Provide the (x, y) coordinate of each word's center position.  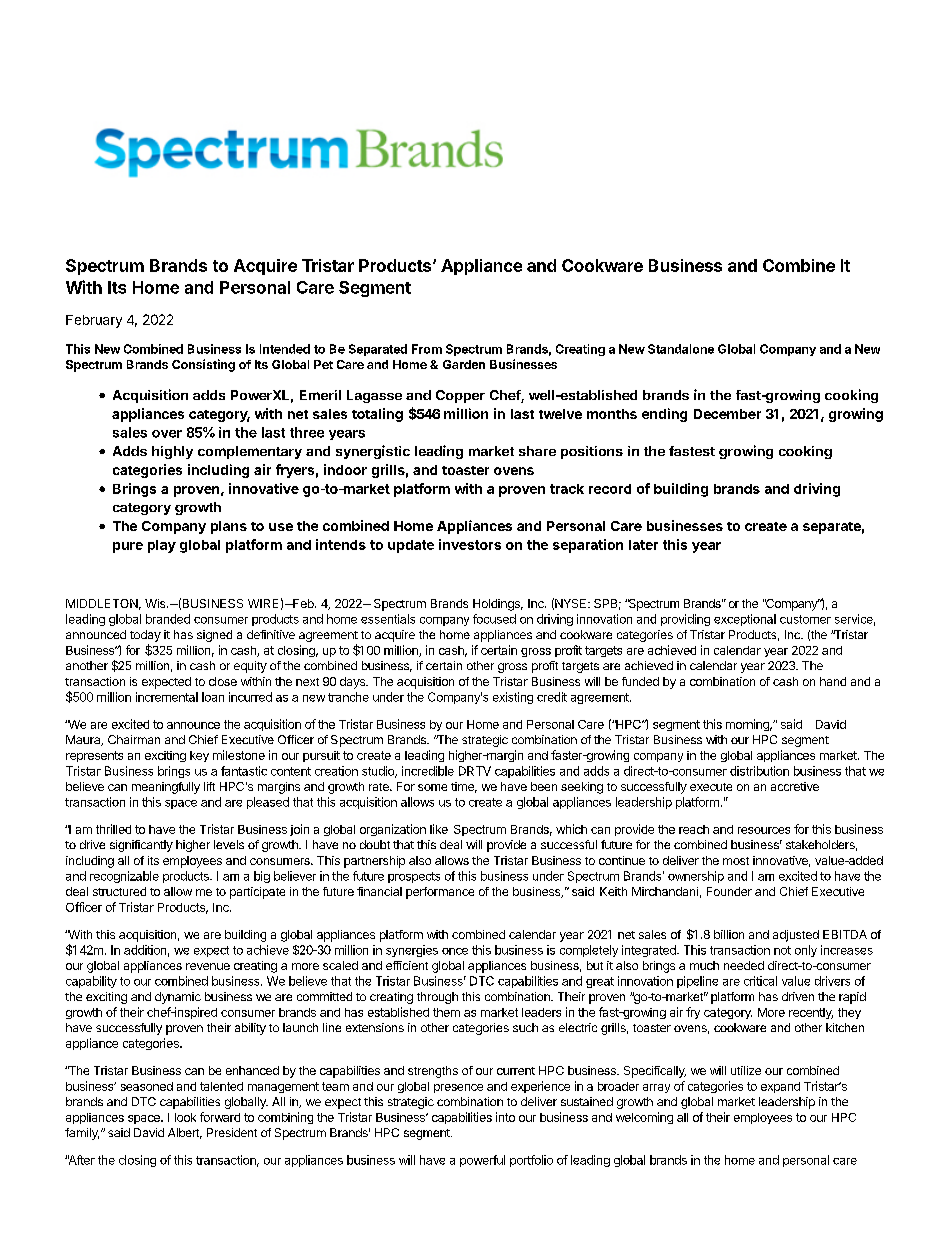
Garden (464, 364)
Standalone (681, 349)
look (185, 1117)
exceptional (745, 620)
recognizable (124, 877)
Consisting (203, 365)
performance (440, 893)
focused (494, 619)
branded (168, 619)
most (736, 861)
